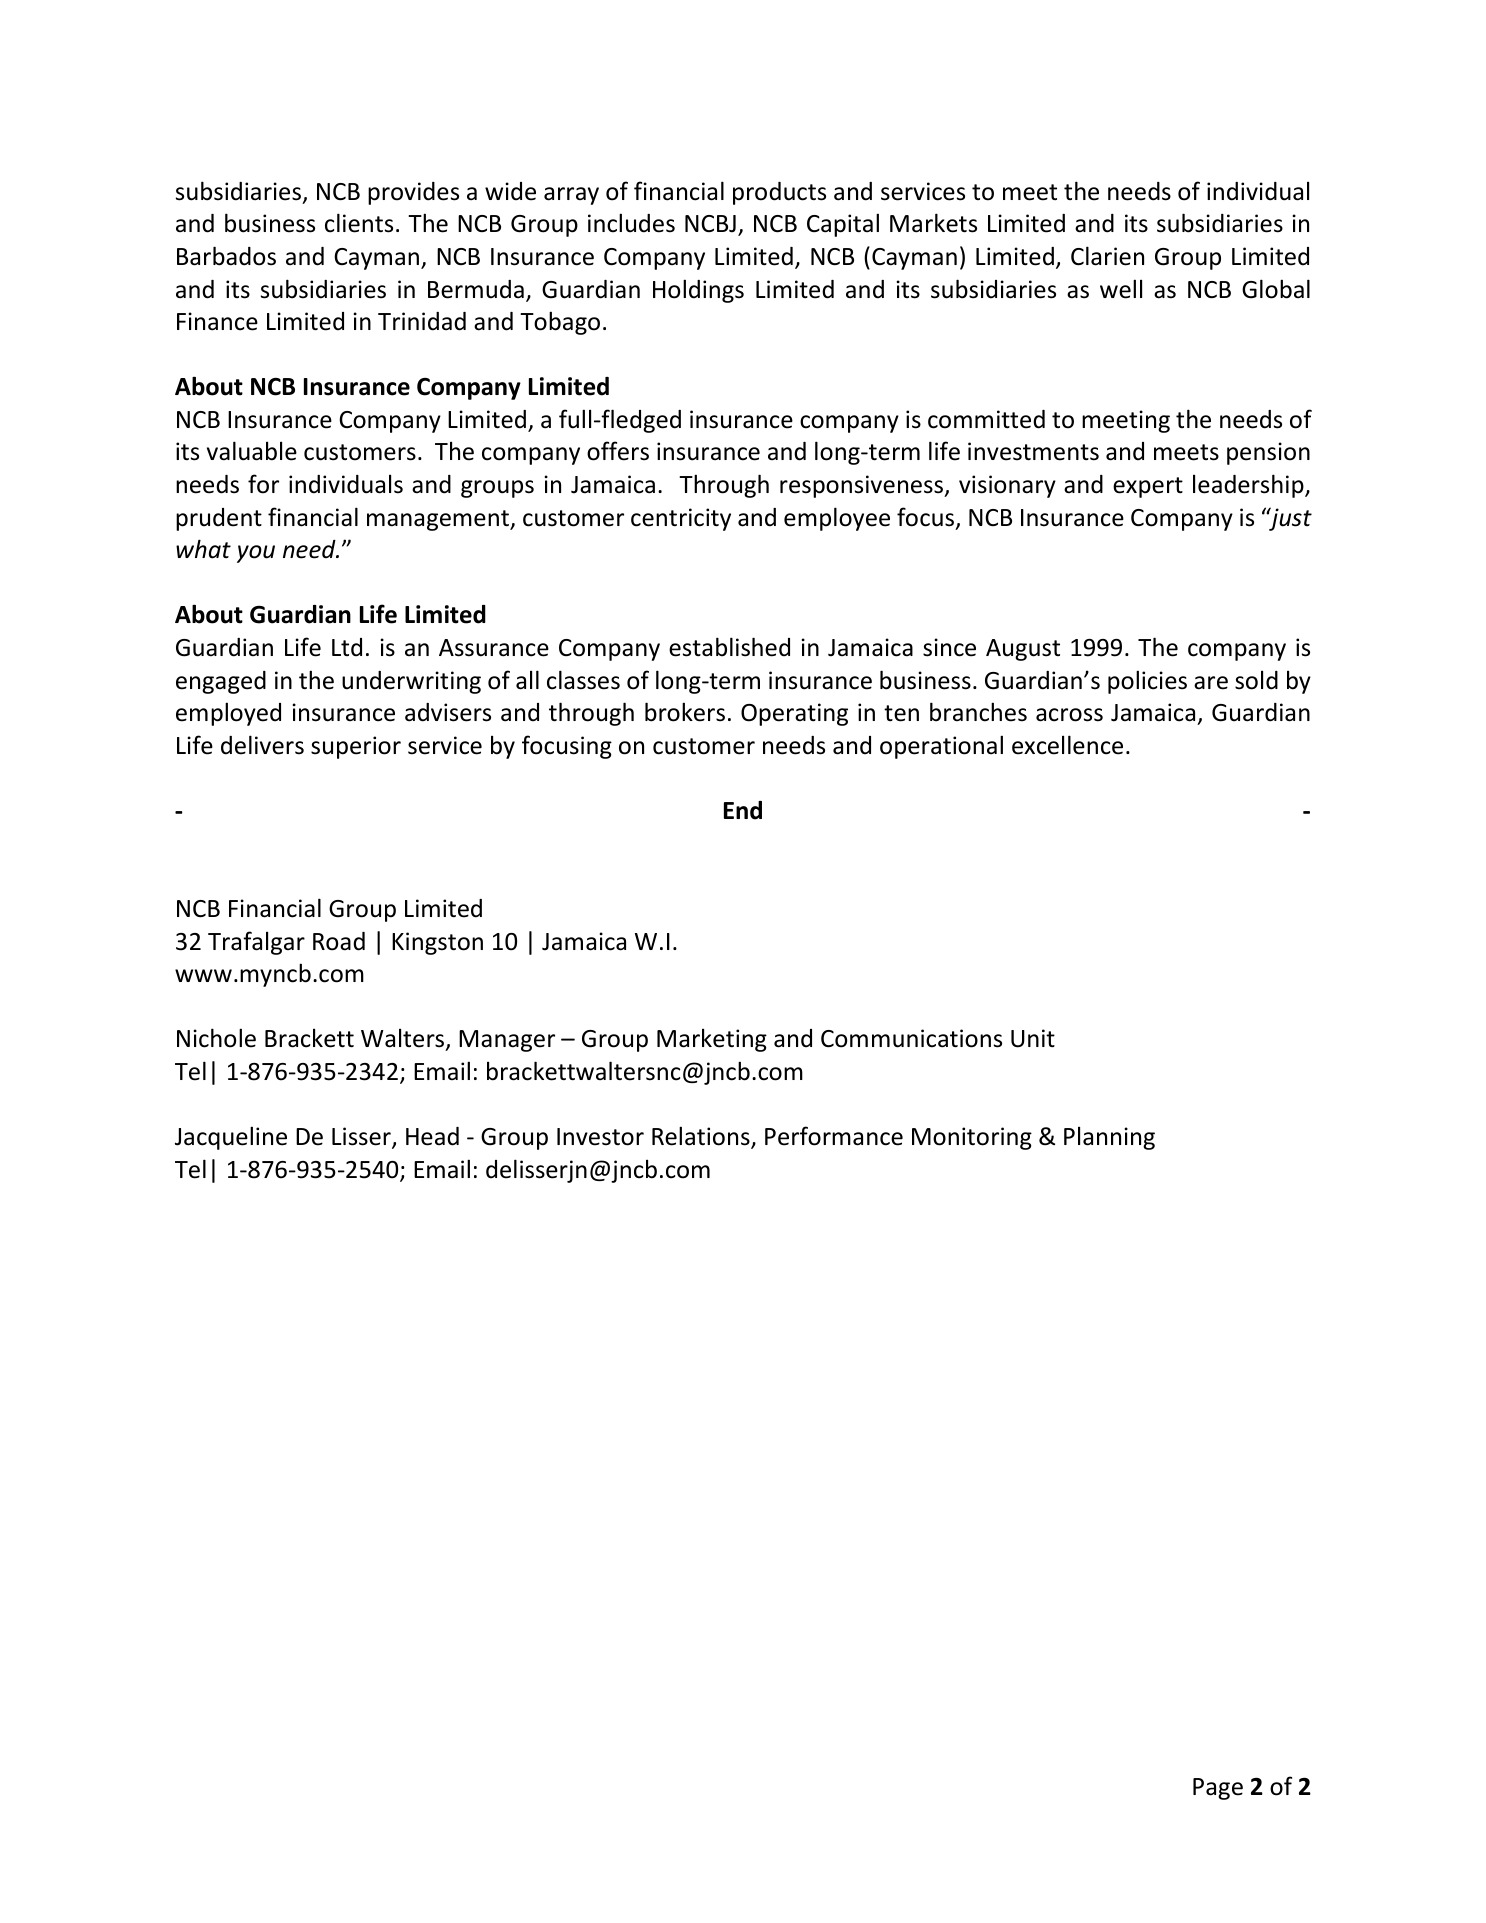 The width and height of the screenshot is (1486, 1923). What do you see at coordinates (1033, 1038) in the screenshot?
I see `Unit` at bounding box center [1033, 1038].
